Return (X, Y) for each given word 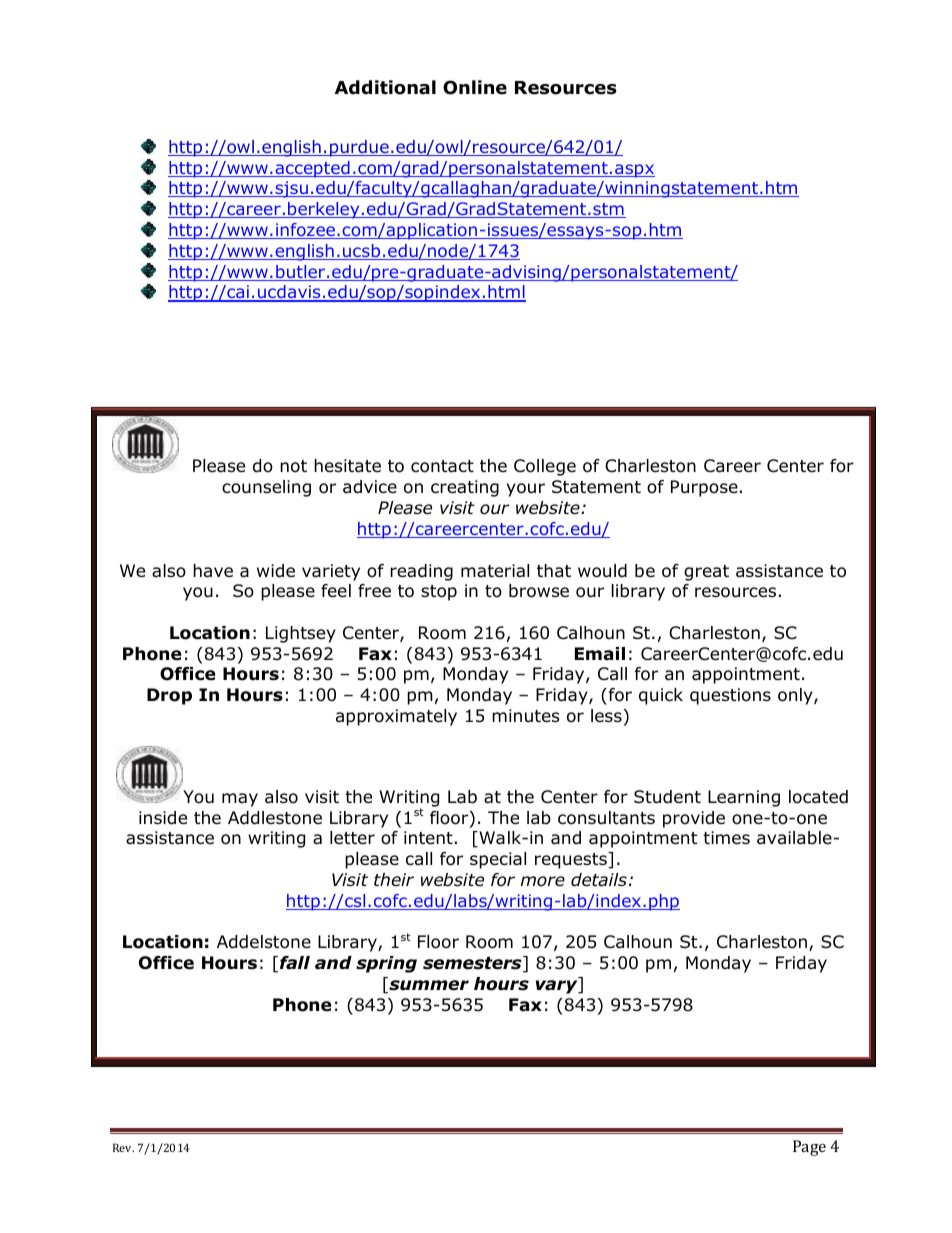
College (545, 467)
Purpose (704, 488)
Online (475, 87)
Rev (123, 1147)
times (726, 837)
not (293, 466)
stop (439, 593)
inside (163, 818)
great (706, 573)
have (213, 570)
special (498, 860)
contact (442, 466)
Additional (385, 87)
